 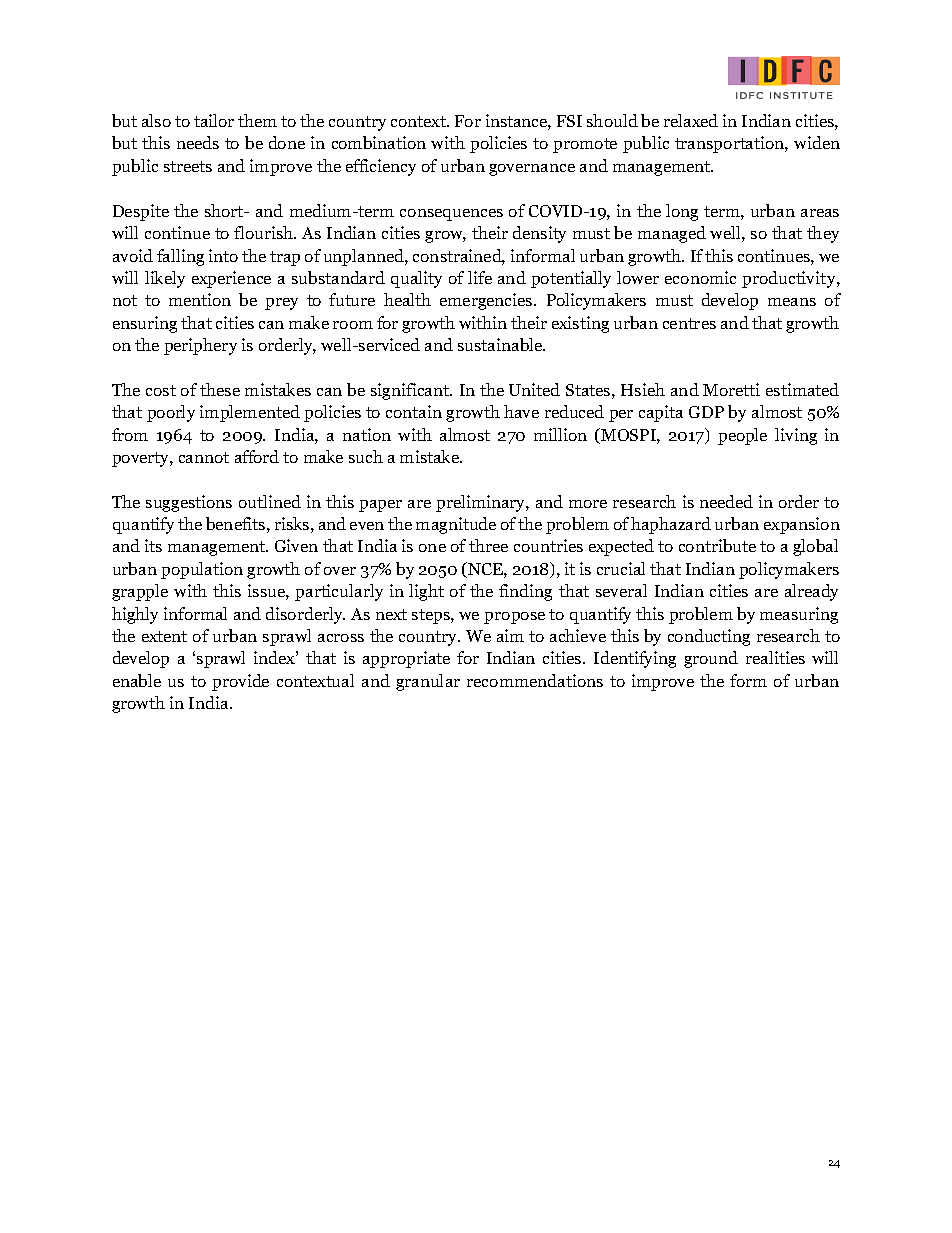 What do you see at coordinates (240, 682) in the image?
I see `provide` at bounding box center [240, 682].
